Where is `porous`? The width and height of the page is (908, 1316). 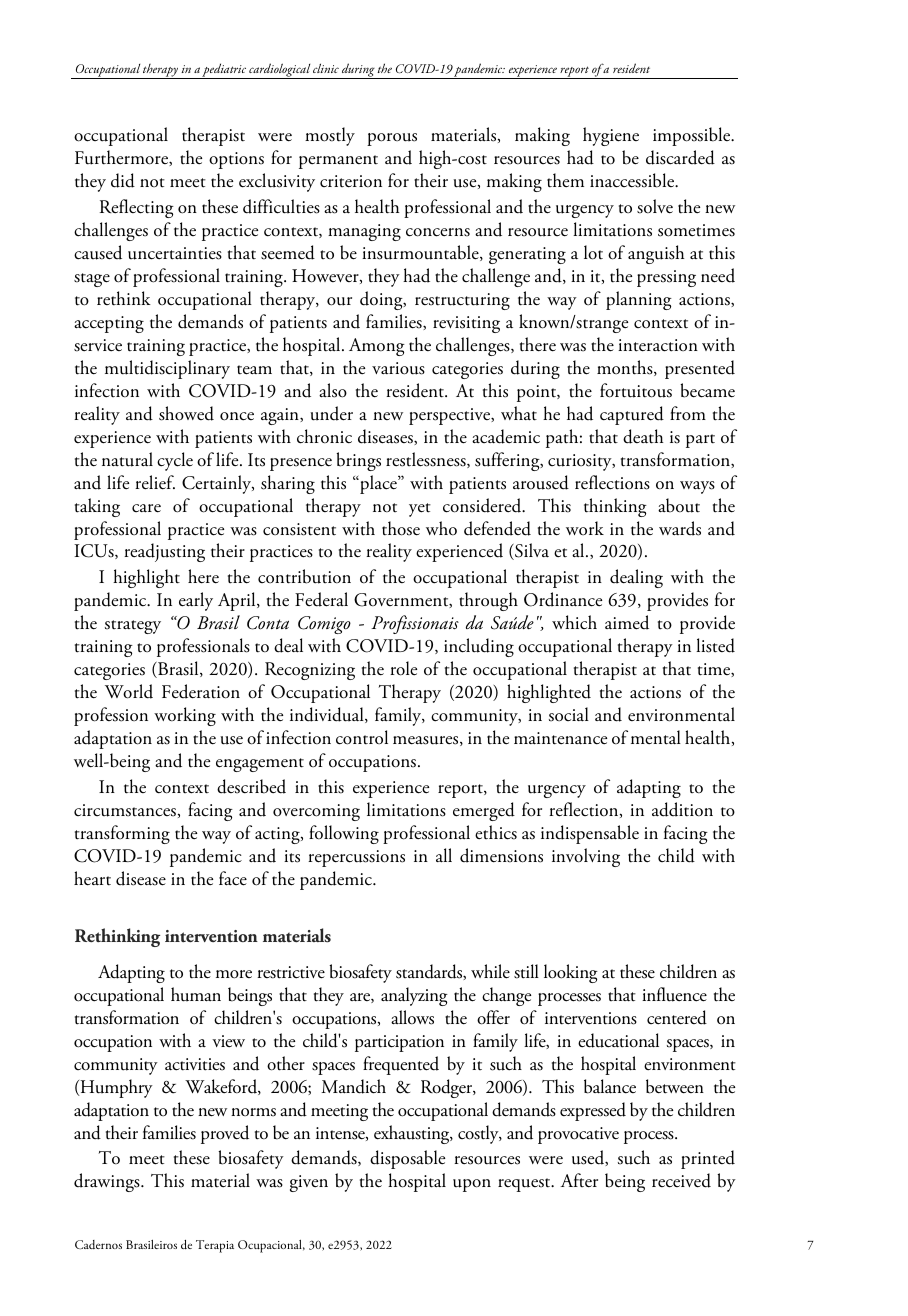
porous is located at coordinates (392, 139).
